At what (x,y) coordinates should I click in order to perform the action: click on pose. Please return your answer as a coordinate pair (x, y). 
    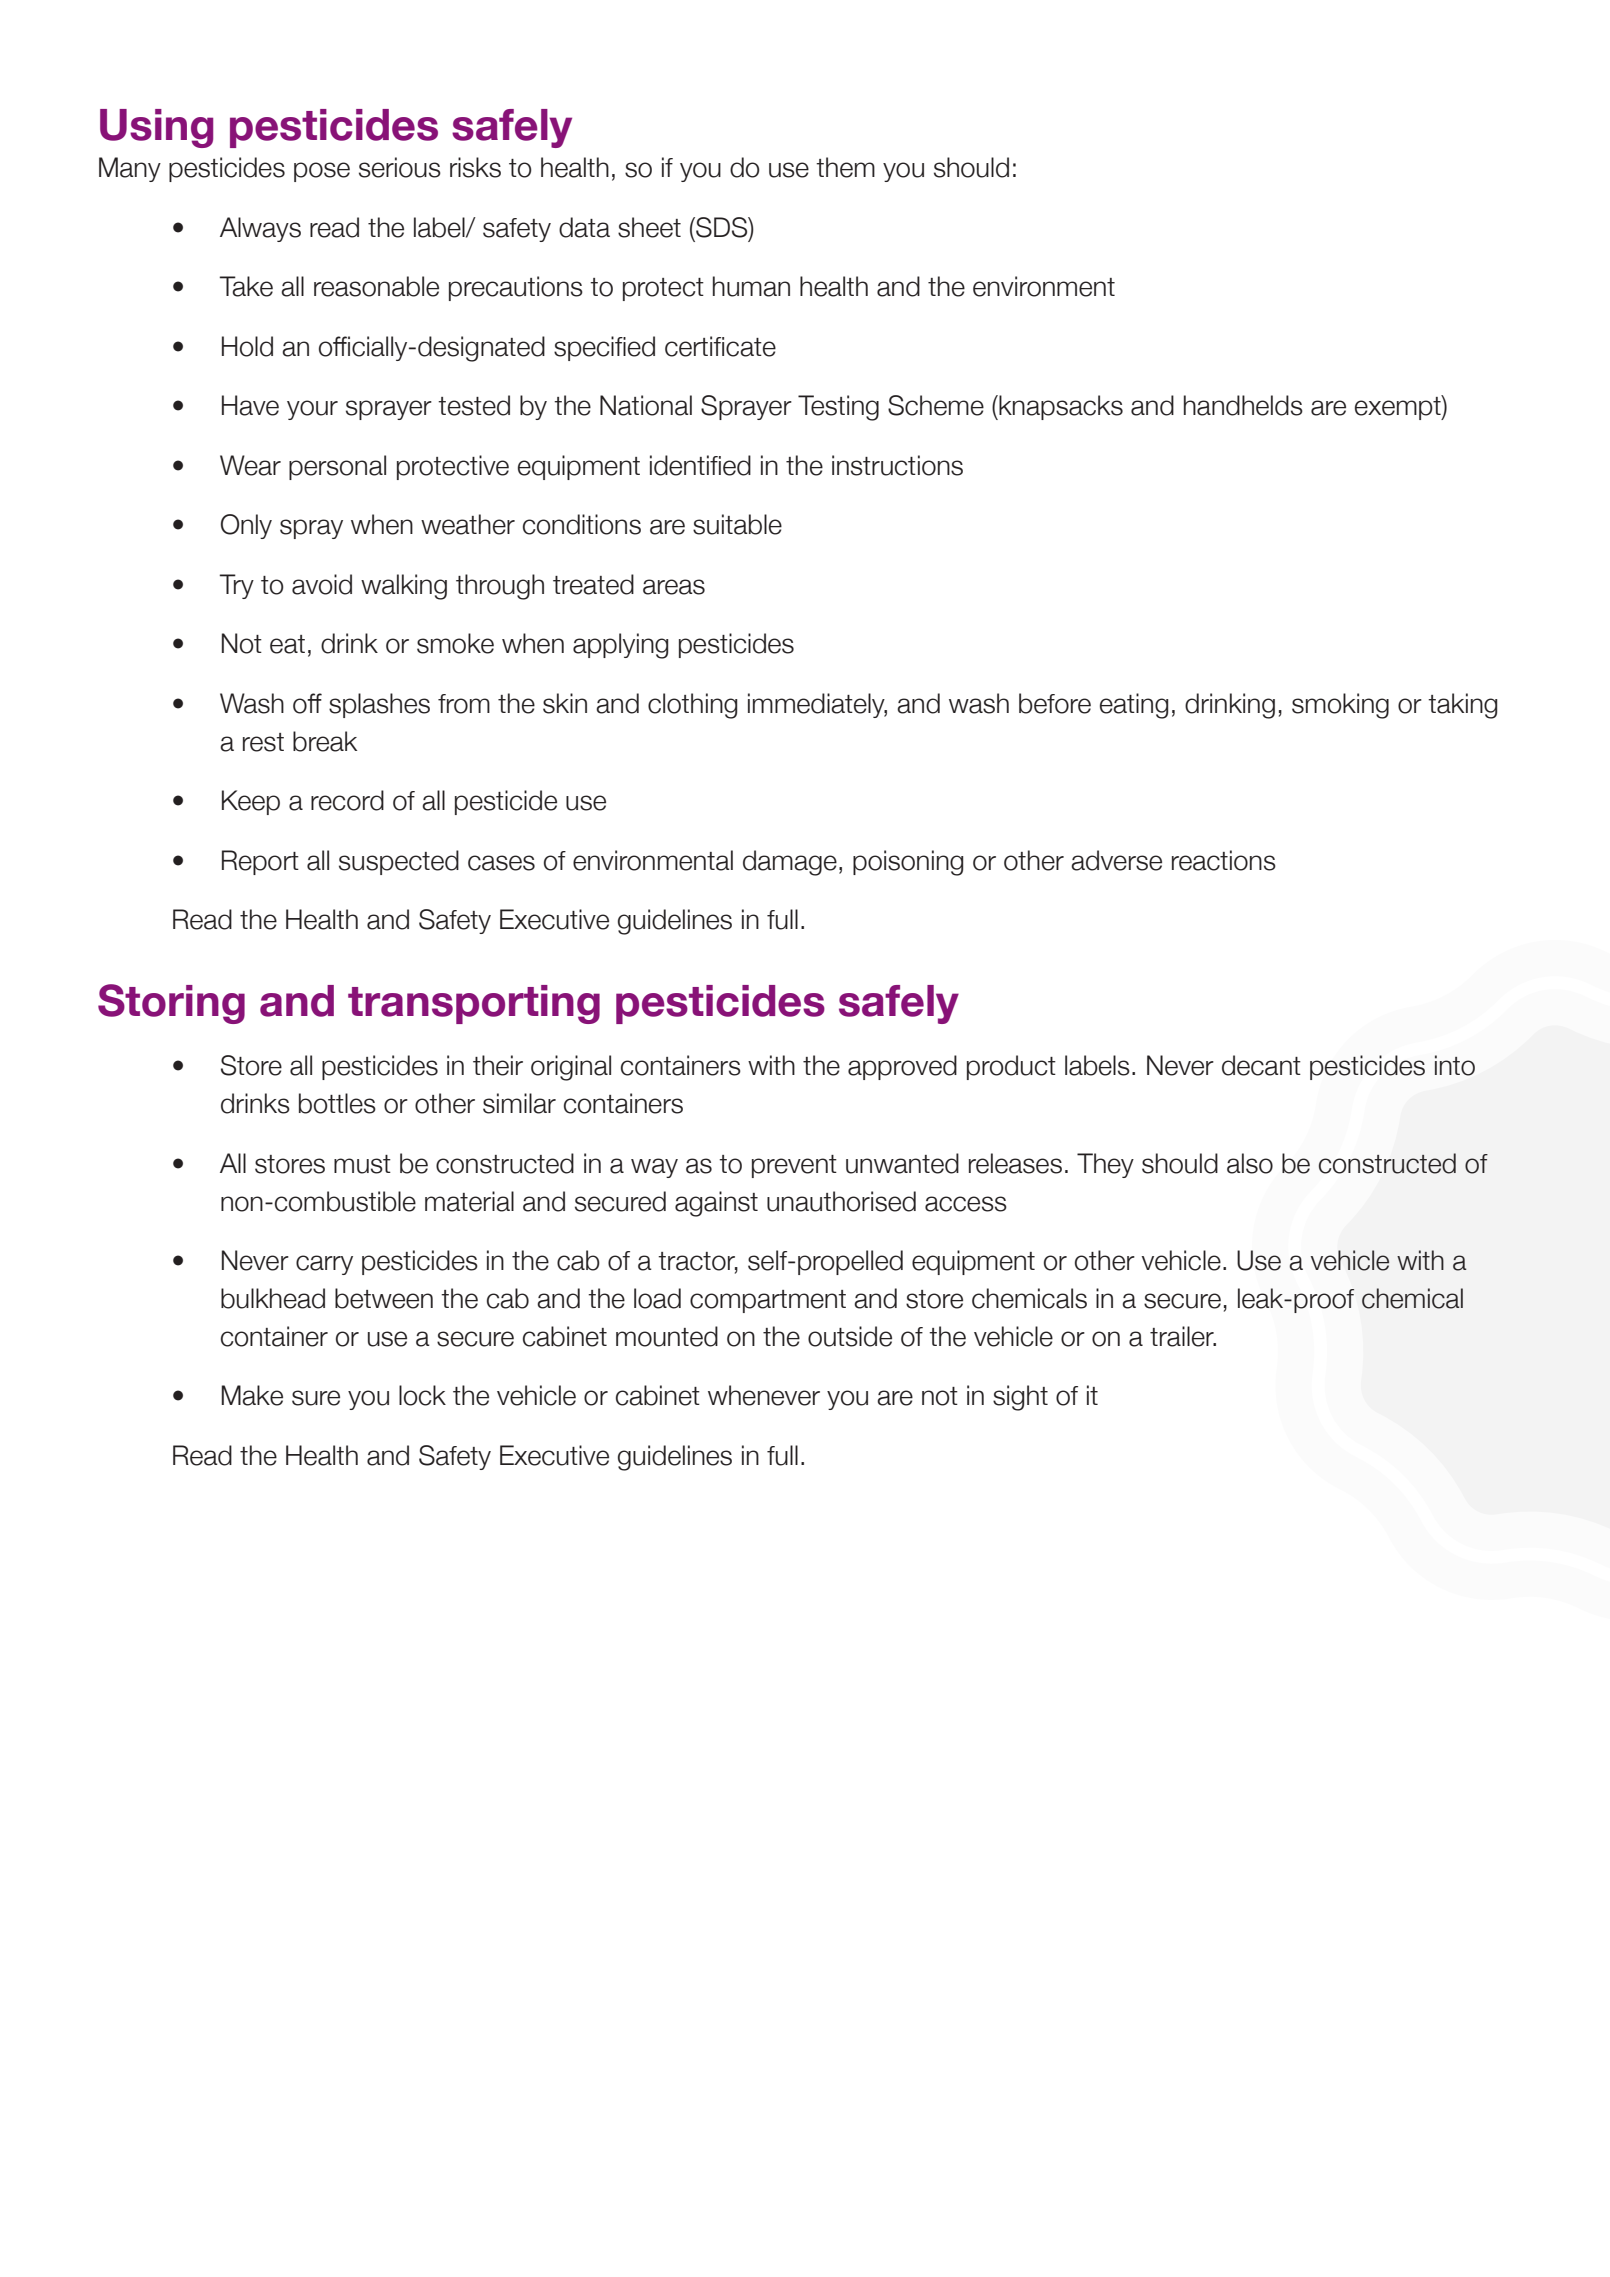
    Looking at the image, I should click on (322, 172).
